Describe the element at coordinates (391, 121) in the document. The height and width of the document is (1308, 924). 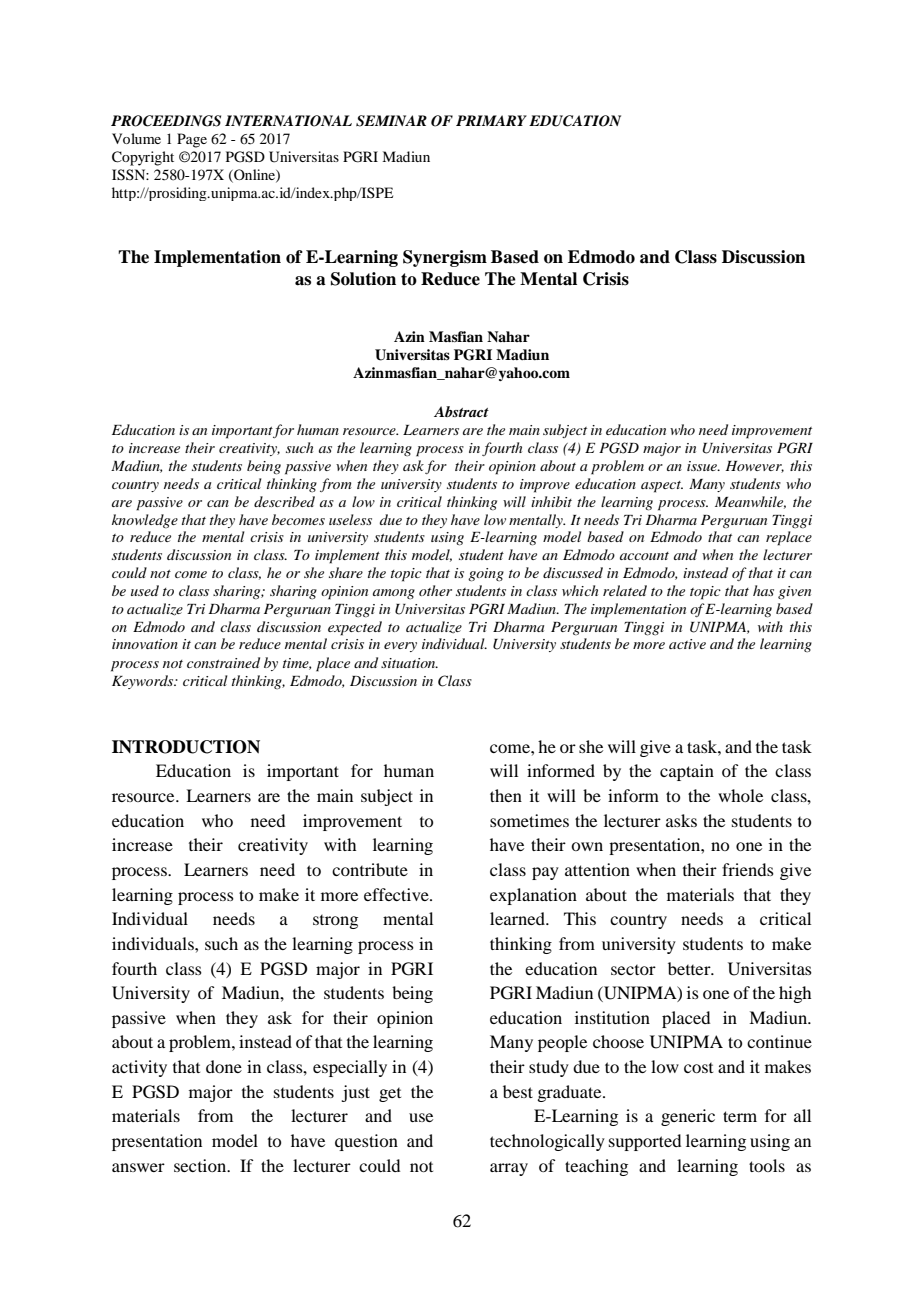
I see `SEMINAR` at that location.
